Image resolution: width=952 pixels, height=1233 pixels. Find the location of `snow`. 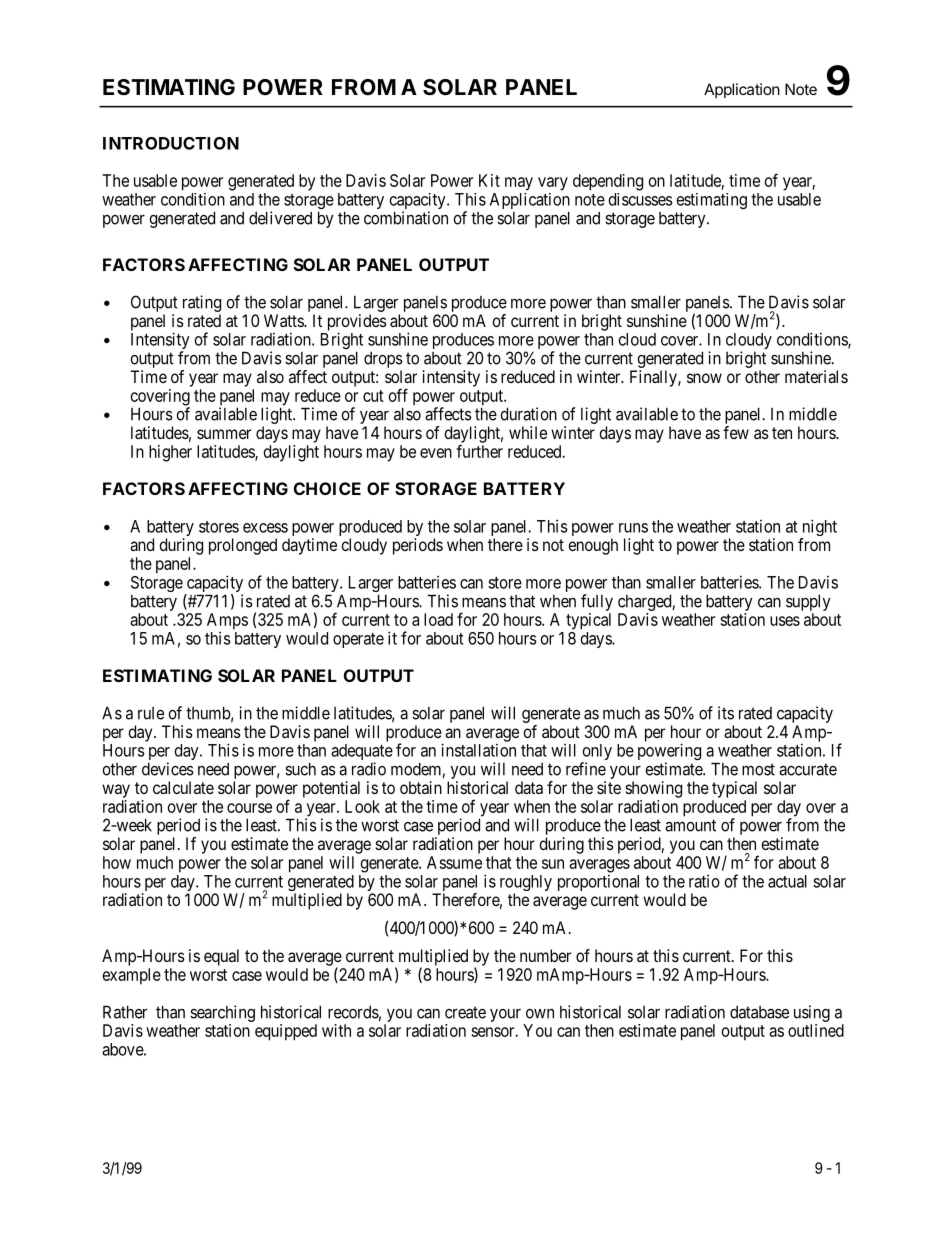

snow is located at coordinates (704, 378).
